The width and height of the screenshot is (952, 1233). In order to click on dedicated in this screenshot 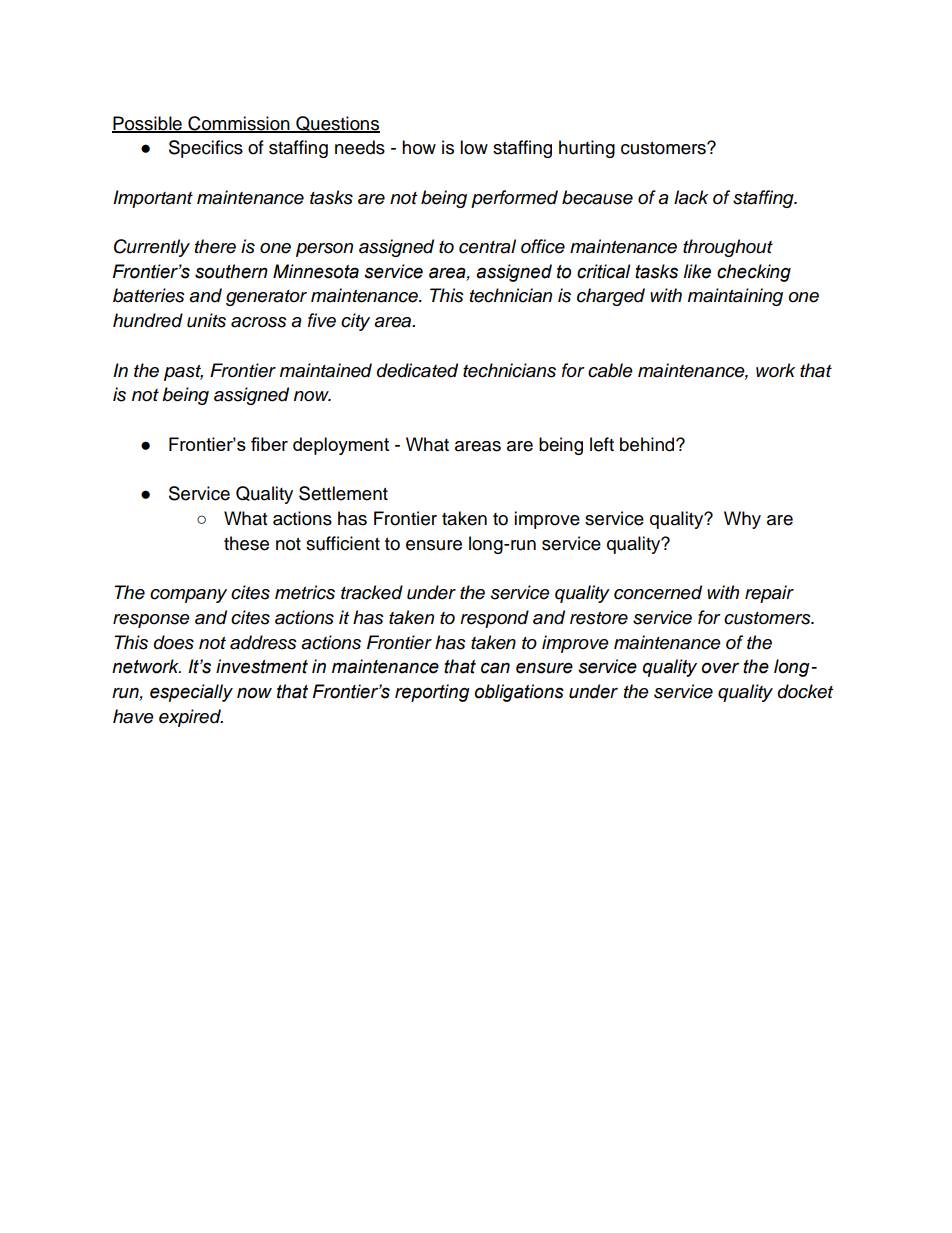, I will do `click(417, 370)`.
